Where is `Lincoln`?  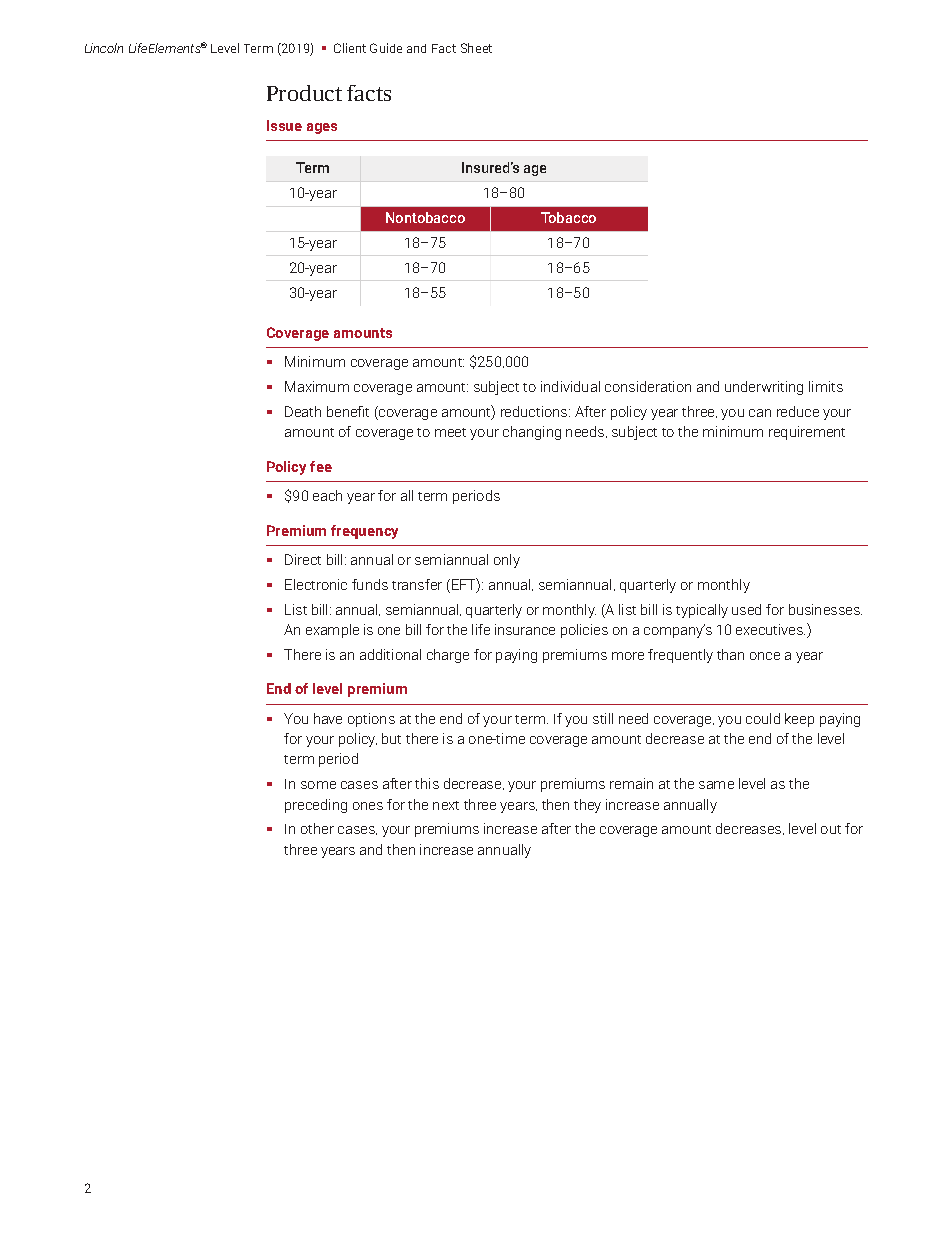 Lincoln is located at coordinates (104, 48).
